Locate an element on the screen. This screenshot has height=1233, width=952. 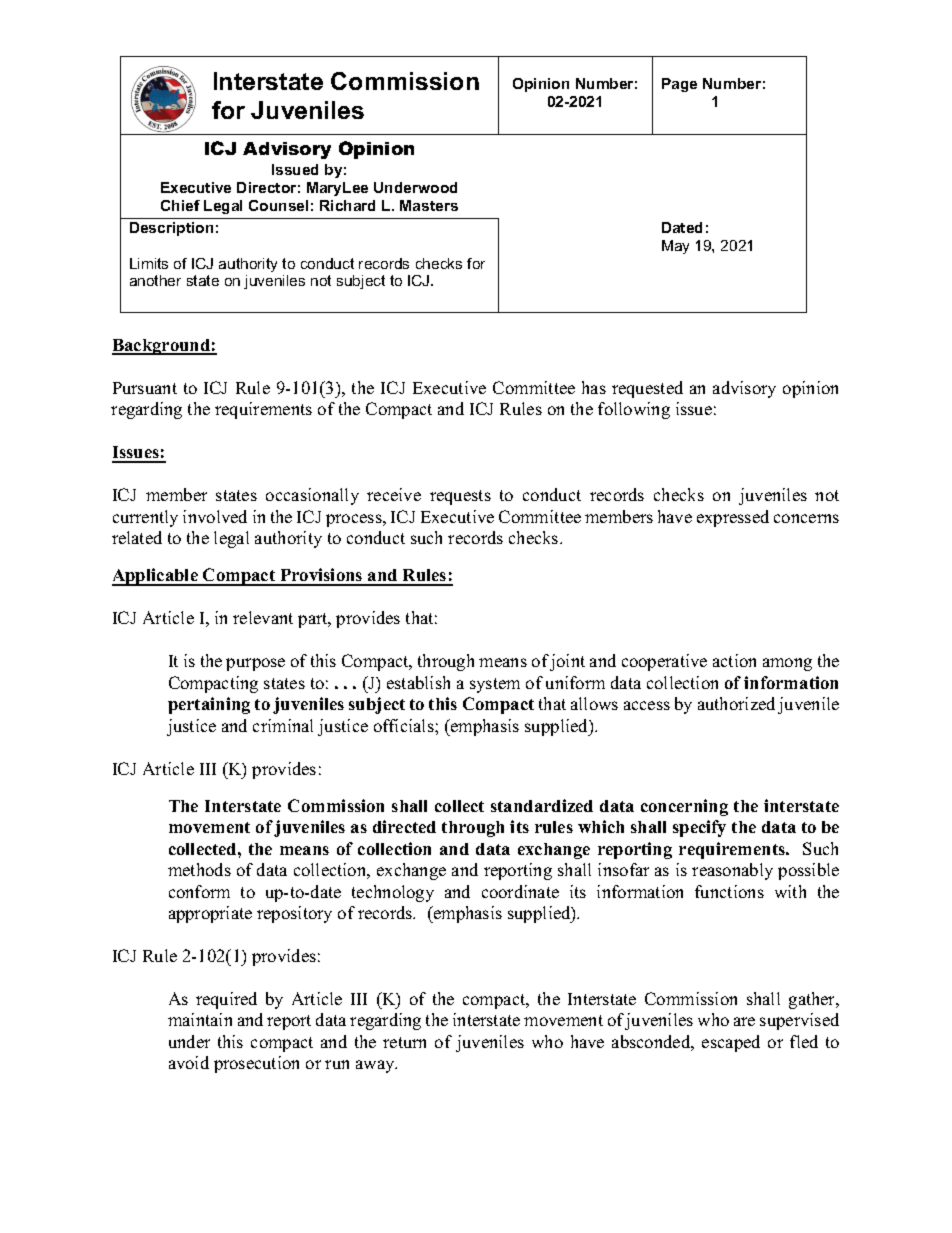
coordinate is located at coordinates (520, 891).
